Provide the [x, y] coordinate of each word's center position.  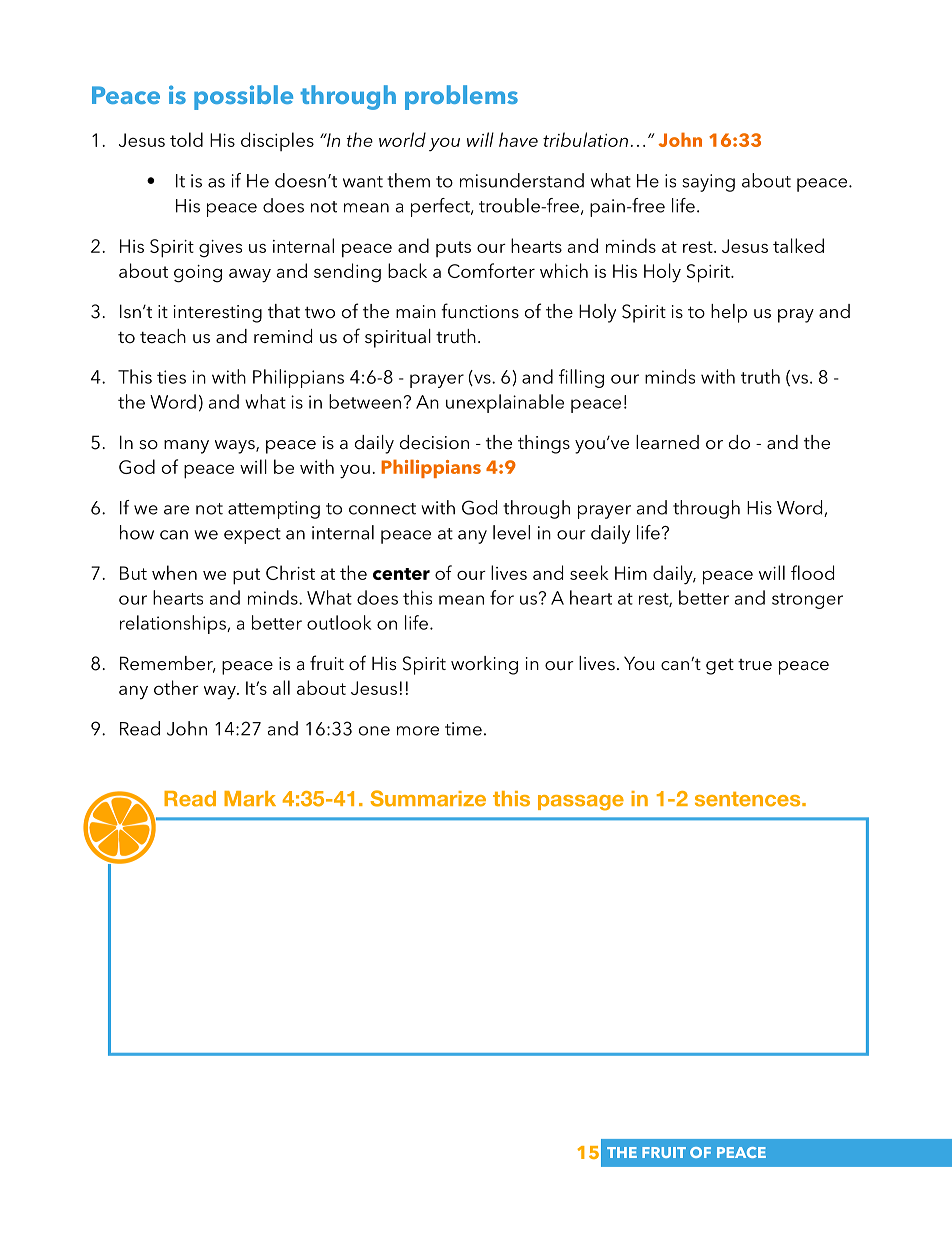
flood [812, 572]
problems [461, 97]
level [511, 532]
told [186, 139]
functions [480, 311]
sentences [749, 799]
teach [163, 336]
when [174, 572]
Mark [250, 799]
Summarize [428, 798]
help [729, 313]
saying [708, 183]
